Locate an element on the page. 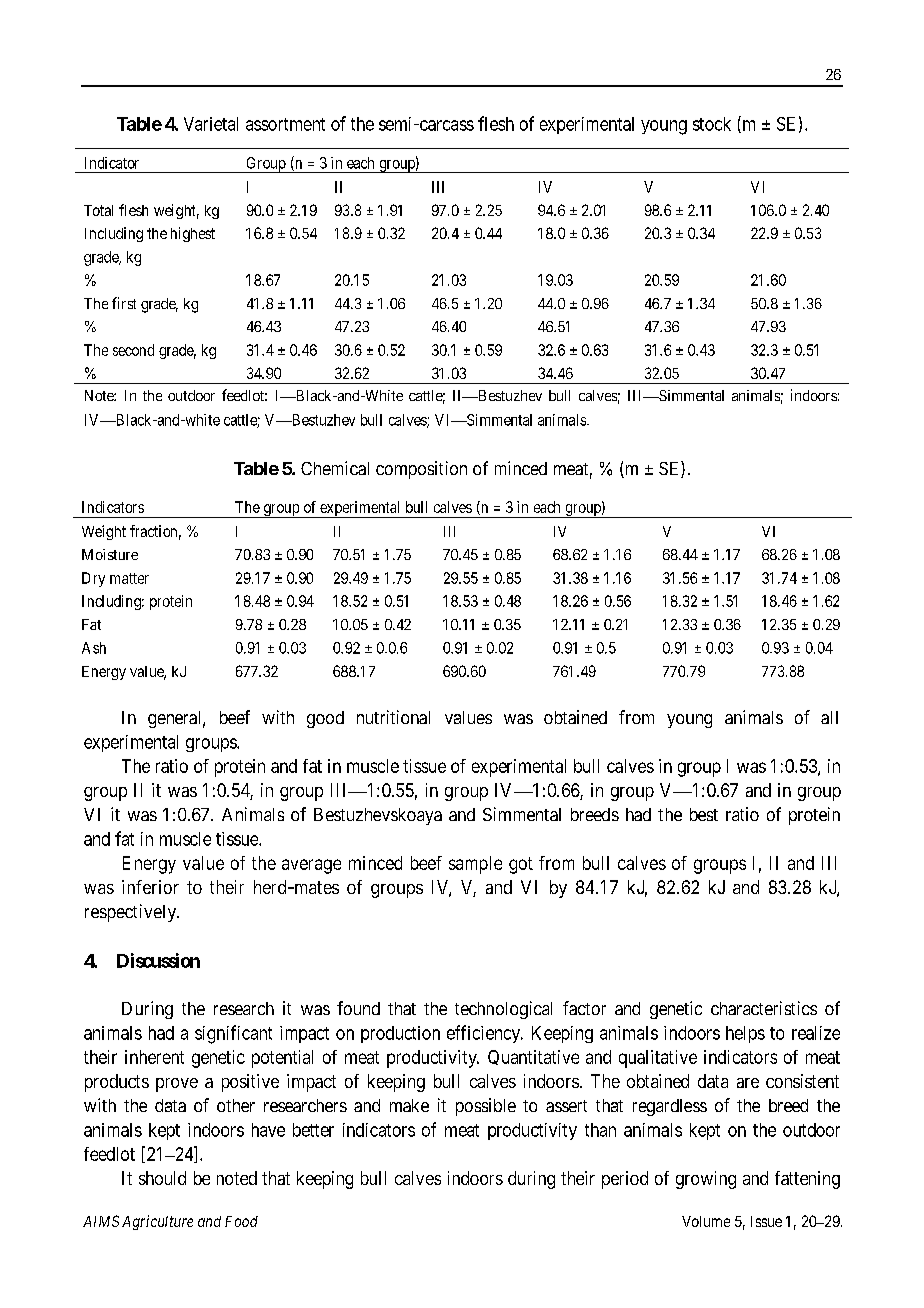 This document has width=924, height=1308. possible is located at coordinates (486, 1107).
